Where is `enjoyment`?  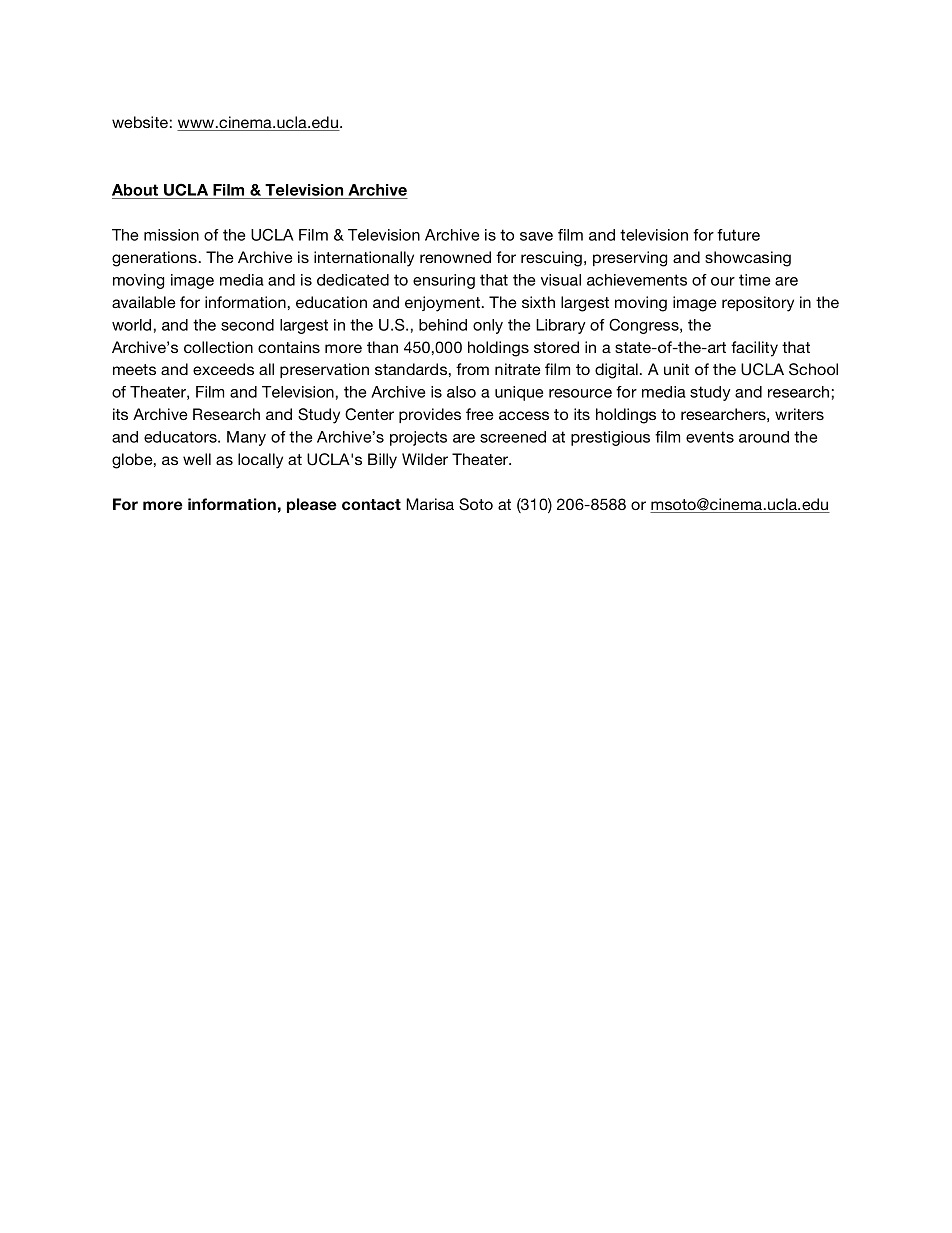 enjoyment is located at coordinates (444, 304).
